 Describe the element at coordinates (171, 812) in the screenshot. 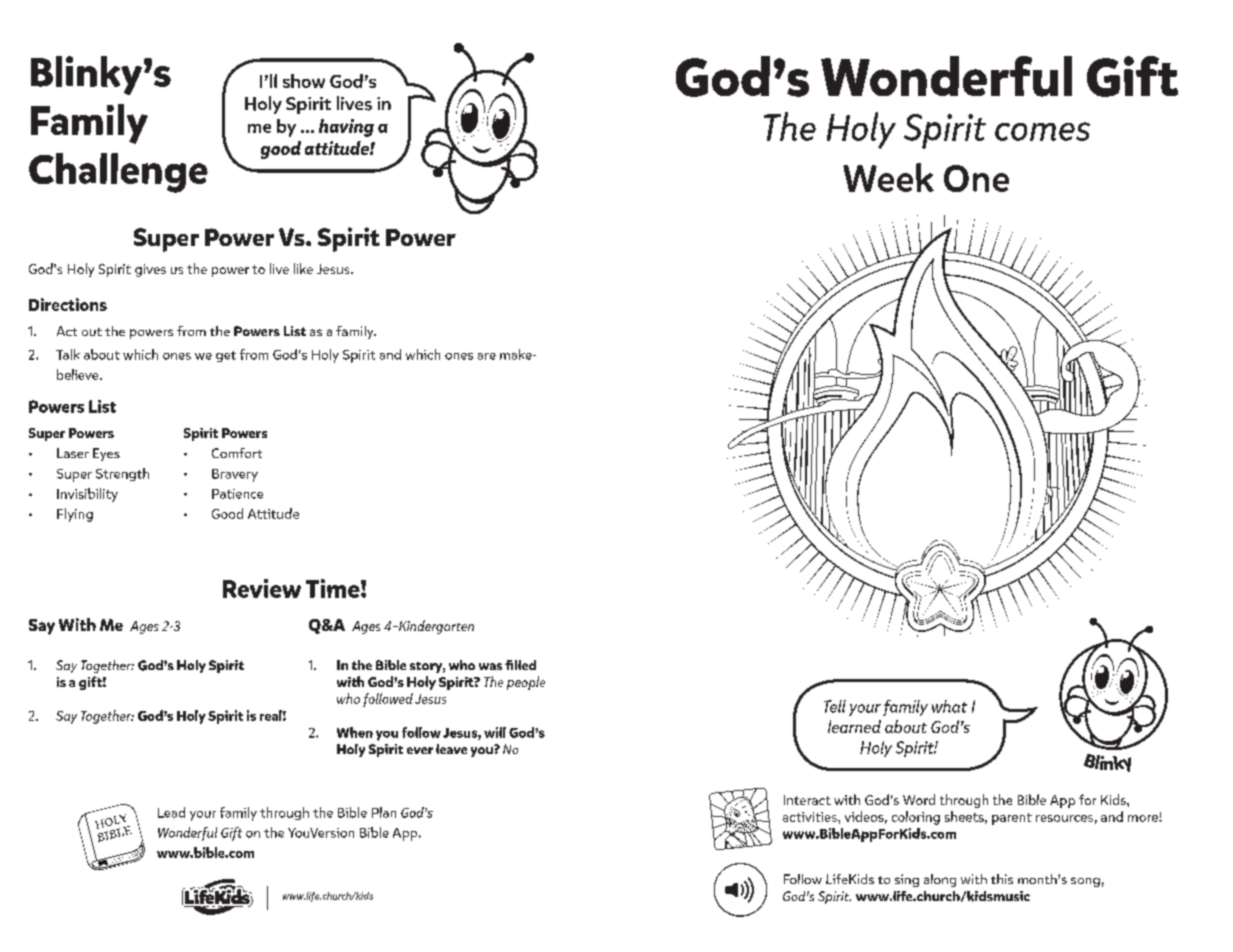

I see `Lead` at that location.
